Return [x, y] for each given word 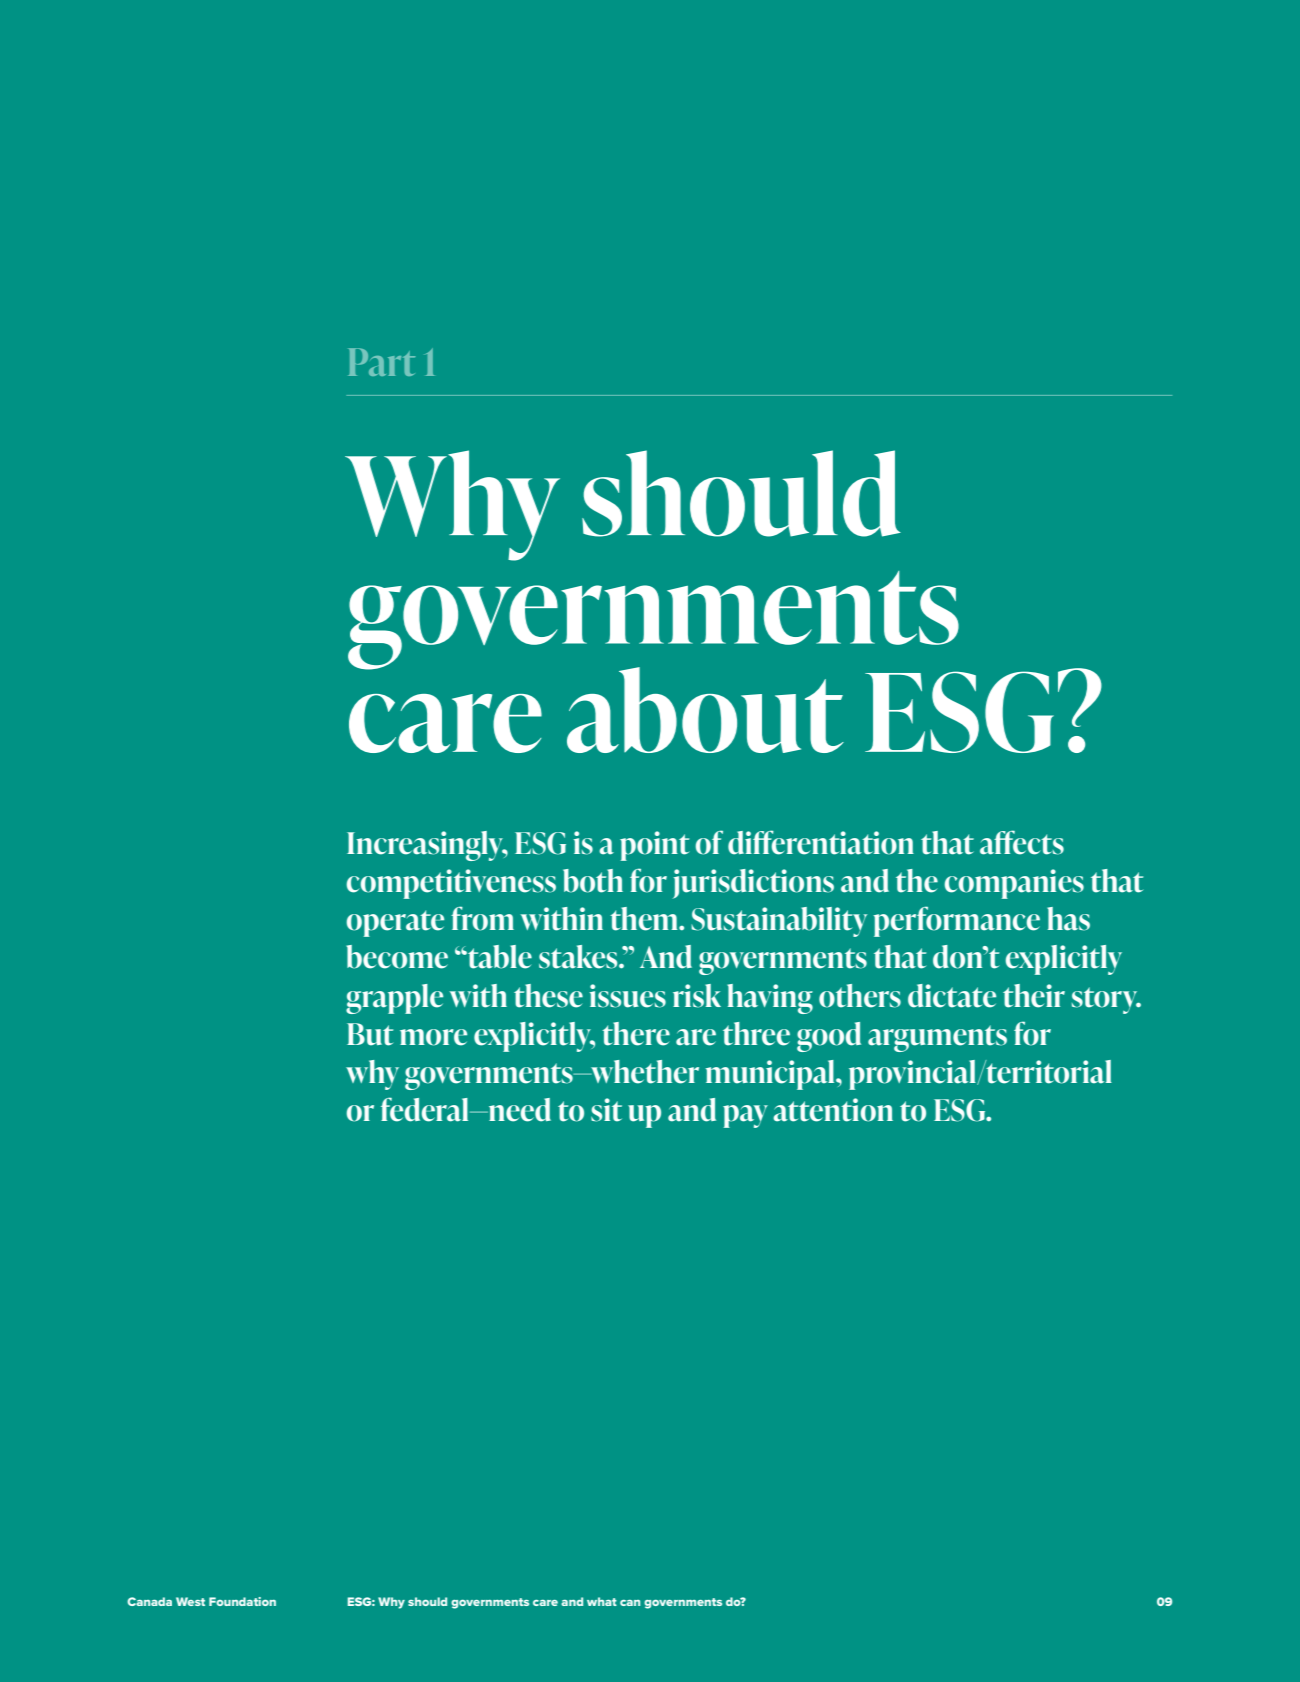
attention [833, 1110]
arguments [937, 1038]
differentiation [821, 842]
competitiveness [451, 884]
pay [745, 1116]
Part [381, 362]
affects [1022, 842]
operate [395, 923]
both [593, 881]
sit [606, 1110]
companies [1014, 884]
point [654, 846]
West [190, 1601]
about [705, 710]
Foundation [242, 1601]
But [370, 1034]
